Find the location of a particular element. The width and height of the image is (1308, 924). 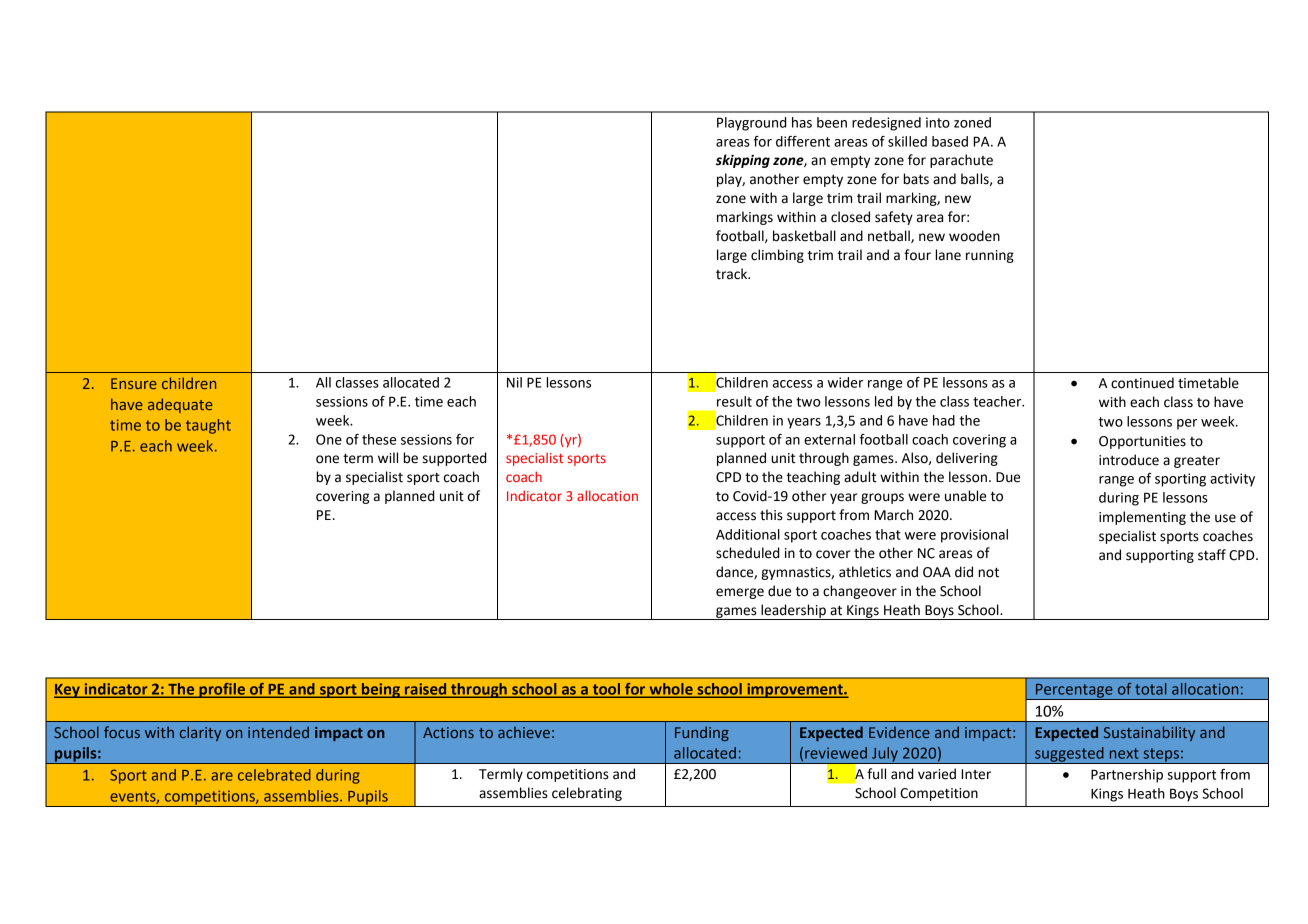

skipping is located at coordinates (743, 161).
